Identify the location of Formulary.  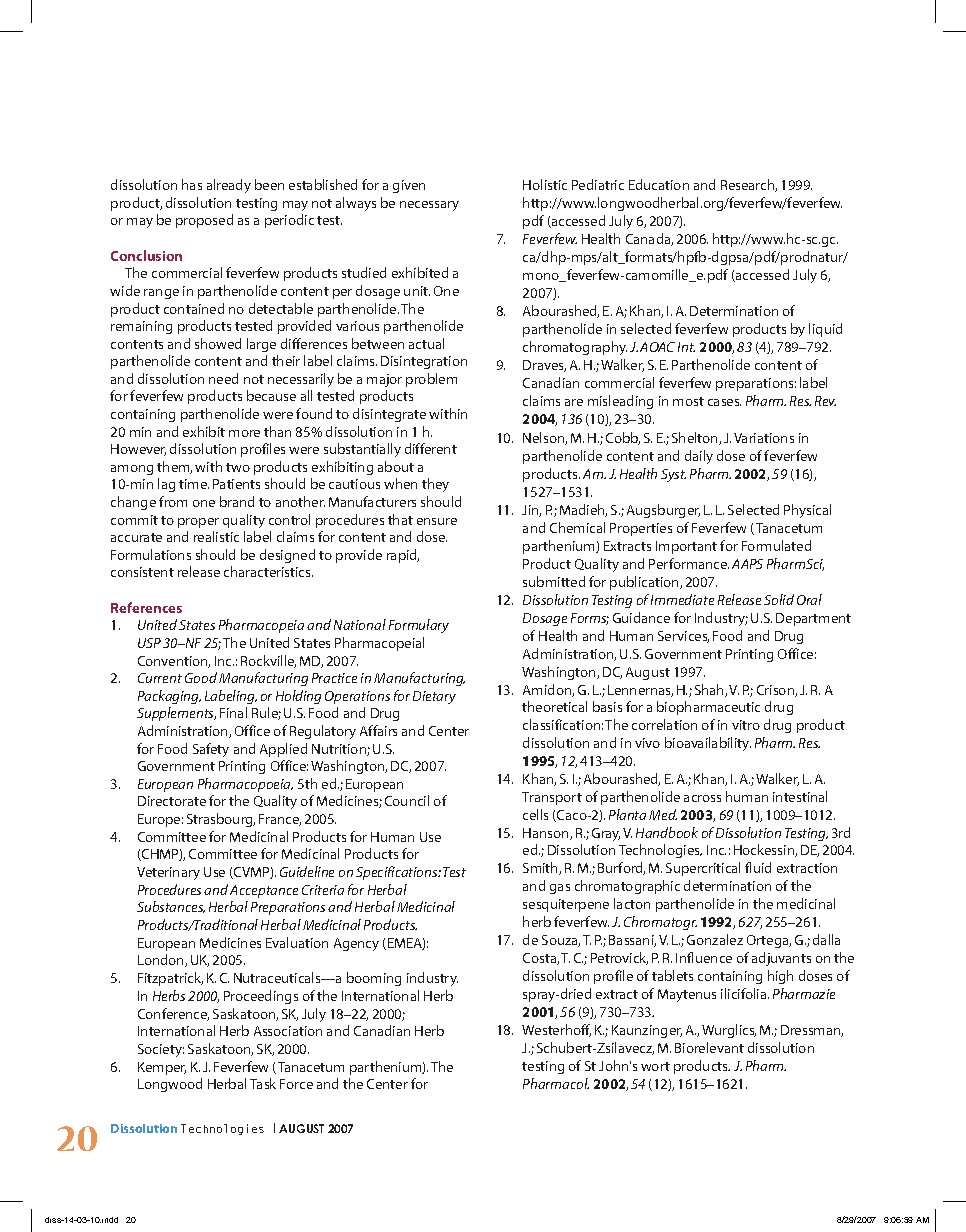
(419, 626).
